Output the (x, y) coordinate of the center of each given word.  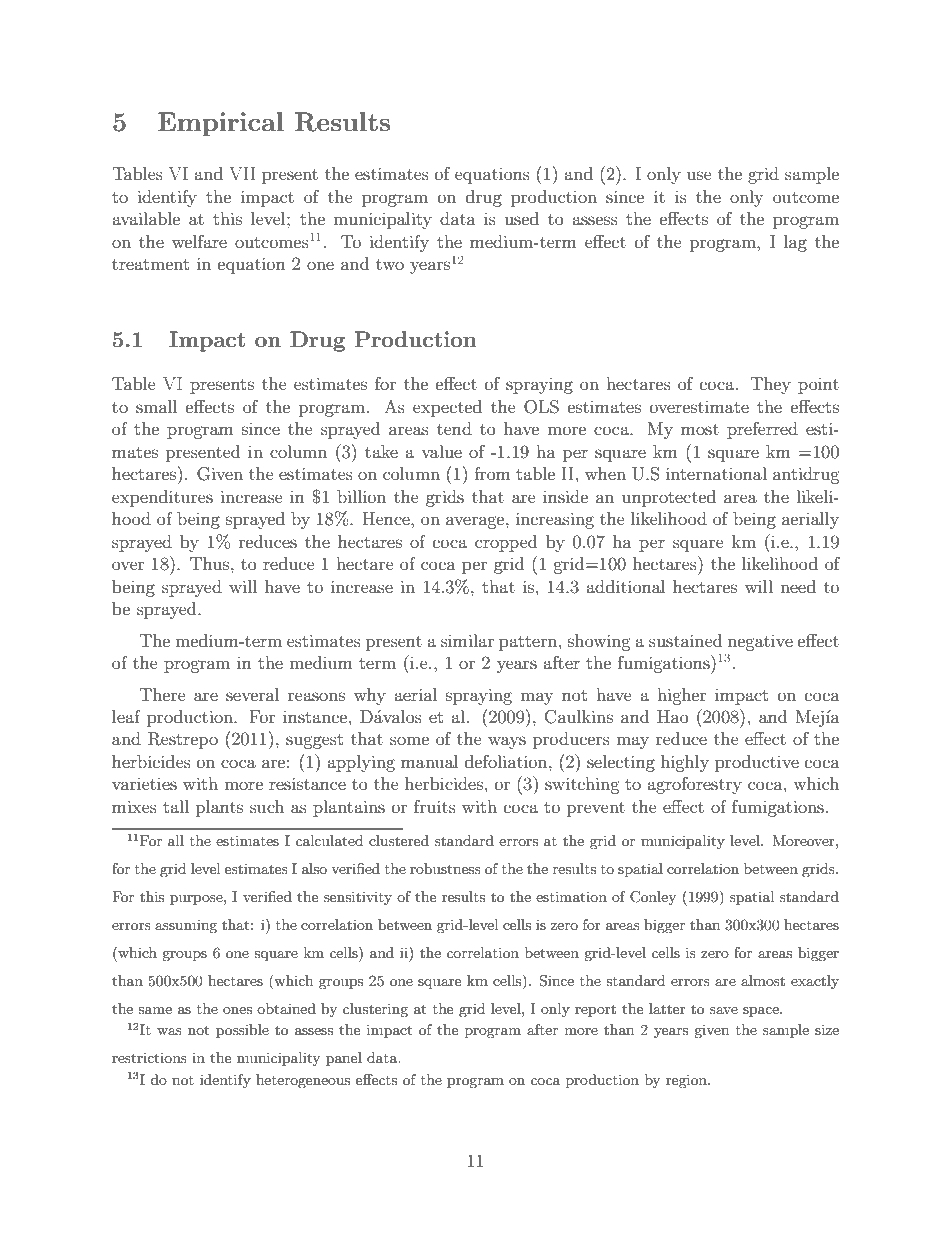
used (521, 218)
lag (795, 243)
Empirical (221, 124)
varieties (144, 784)
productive (757, 763)
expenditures (162, 498)
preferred (762, 430)
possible (242, 1031)
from (492, 473)
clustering (375, 1010)
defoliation (507, 761)
